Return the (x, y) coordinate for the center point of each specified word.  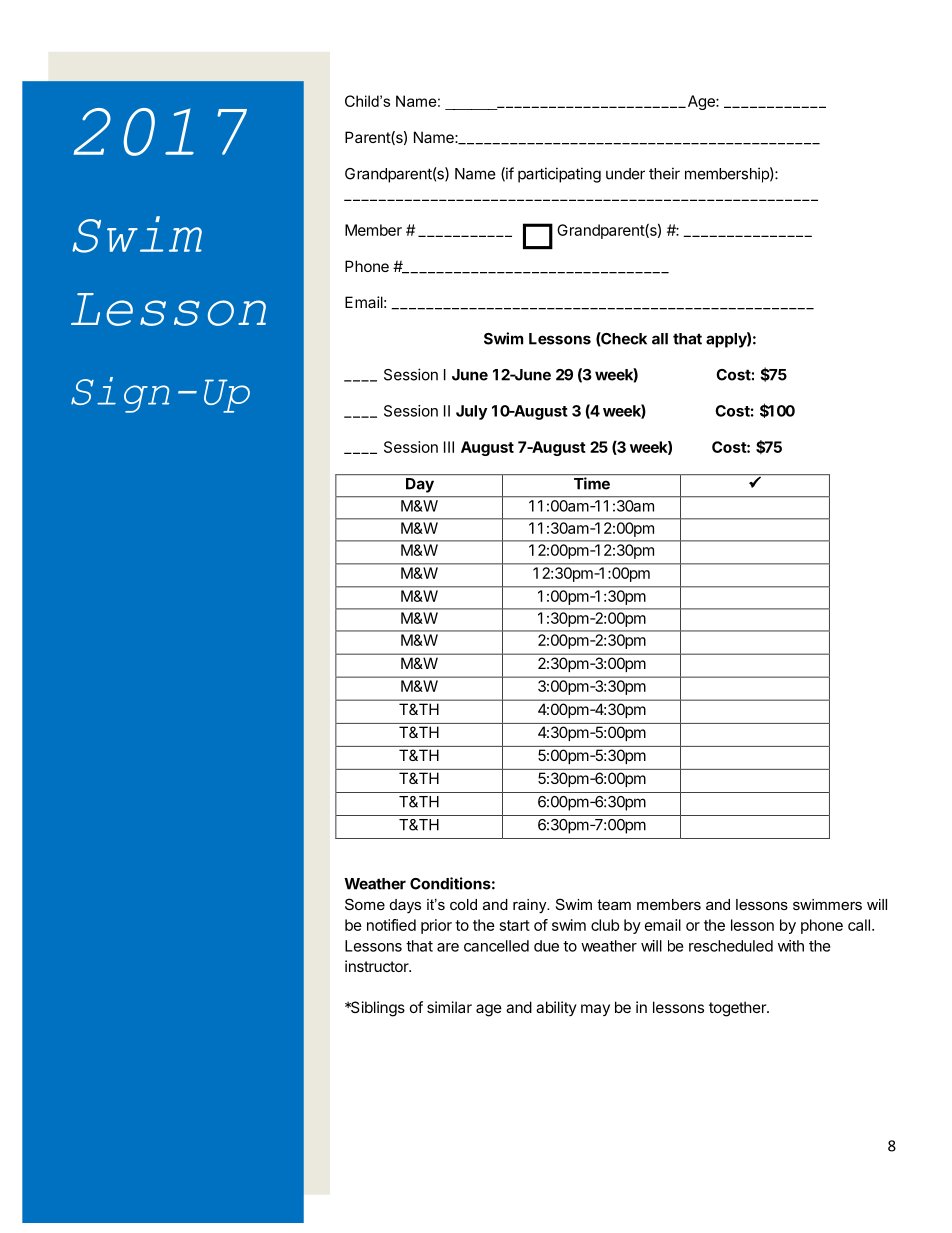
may (595, 1010)
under (625, 174)
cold (463, 904)
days (405, 906)
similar (449, 1007)
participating (559, 175)
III (449, 447)
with (791, 946)
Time (592, 483)
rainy (531, 906)
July (471, 412)
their (664, 173)
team (614, 904)
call (859, 925)
